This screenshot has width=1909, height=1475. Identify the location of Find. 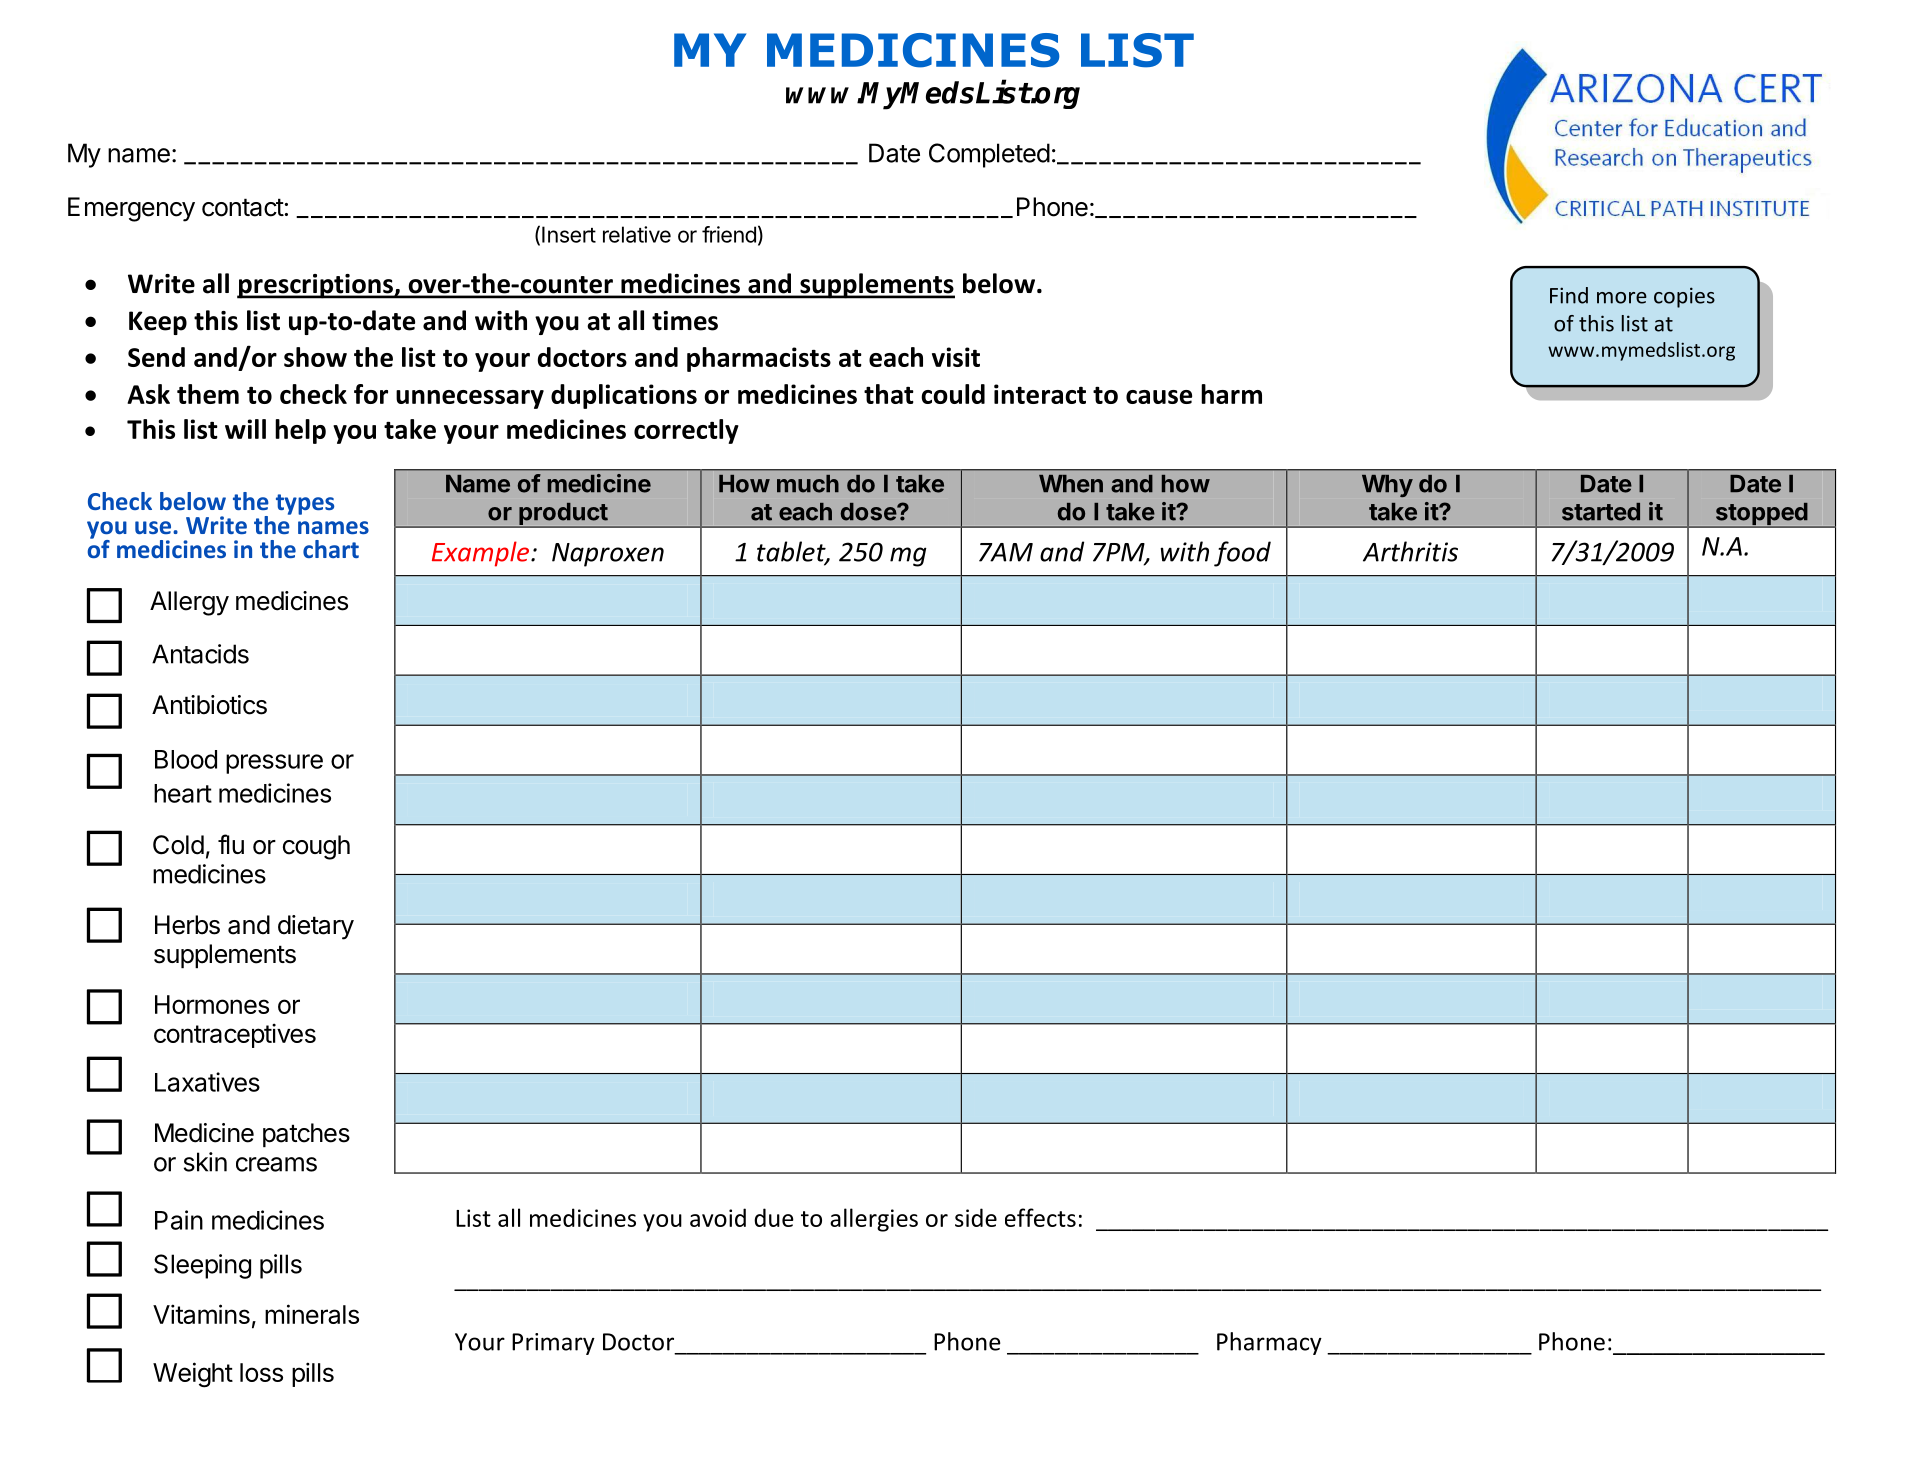
(1569, 295).
